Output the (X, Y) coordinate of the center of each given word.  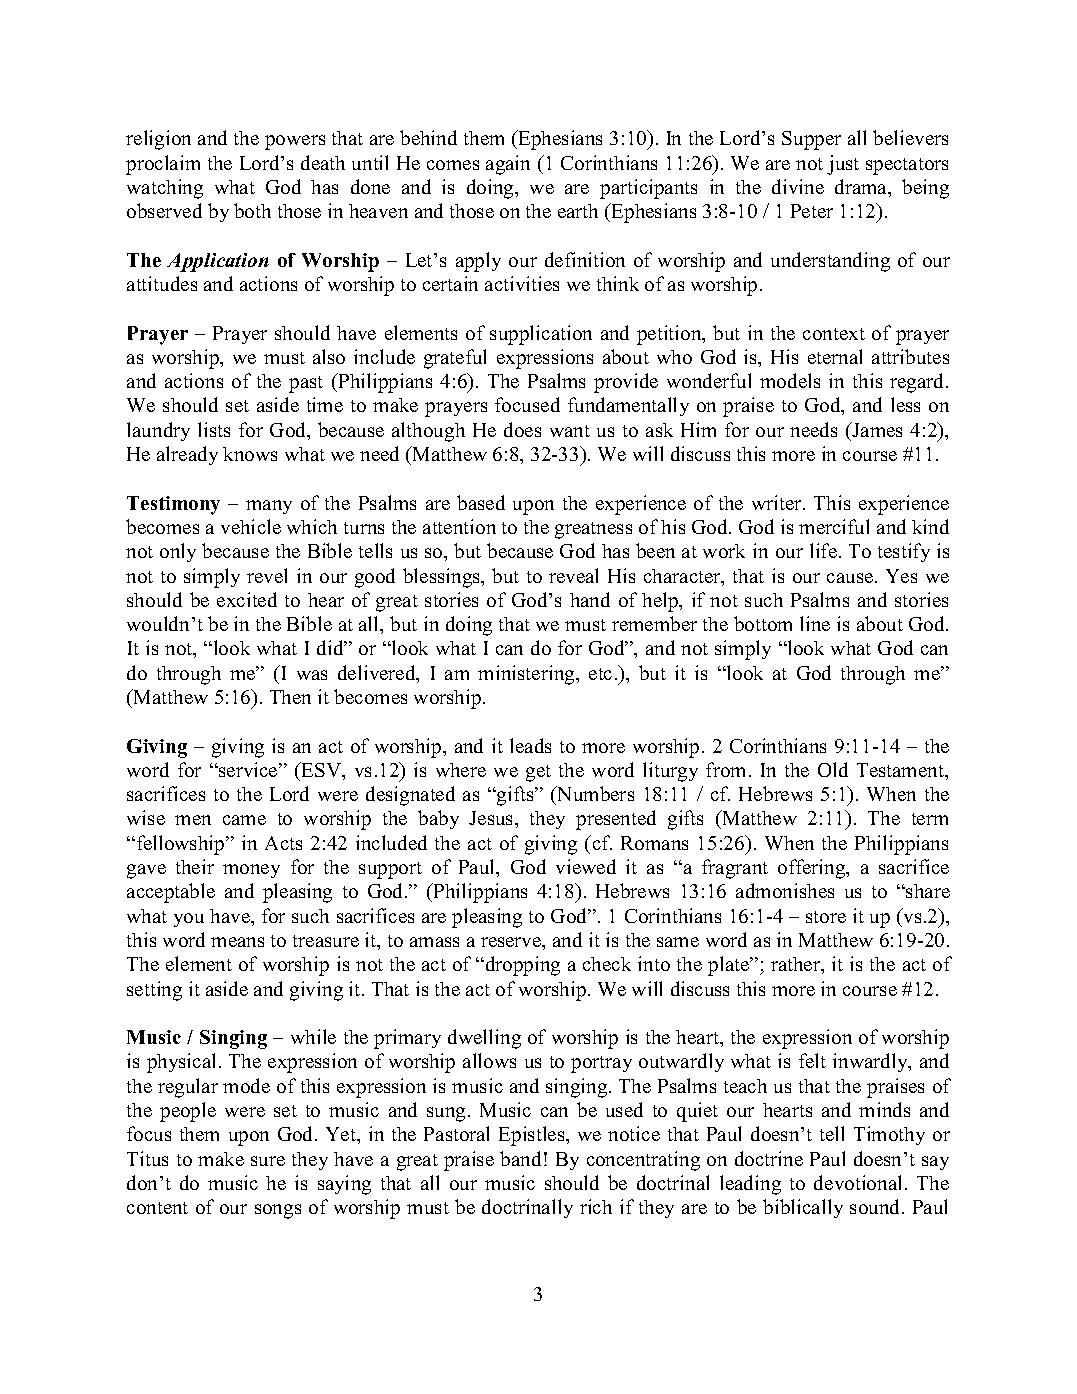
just (843, 165)
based (481, 502)
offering (813, 869)
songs (278, 1211)
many (269, 507)
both (252, 210)
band (520, 1158)
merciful (834, 526)
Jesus (492, 818)
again (508, 165)
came (244, 820)
